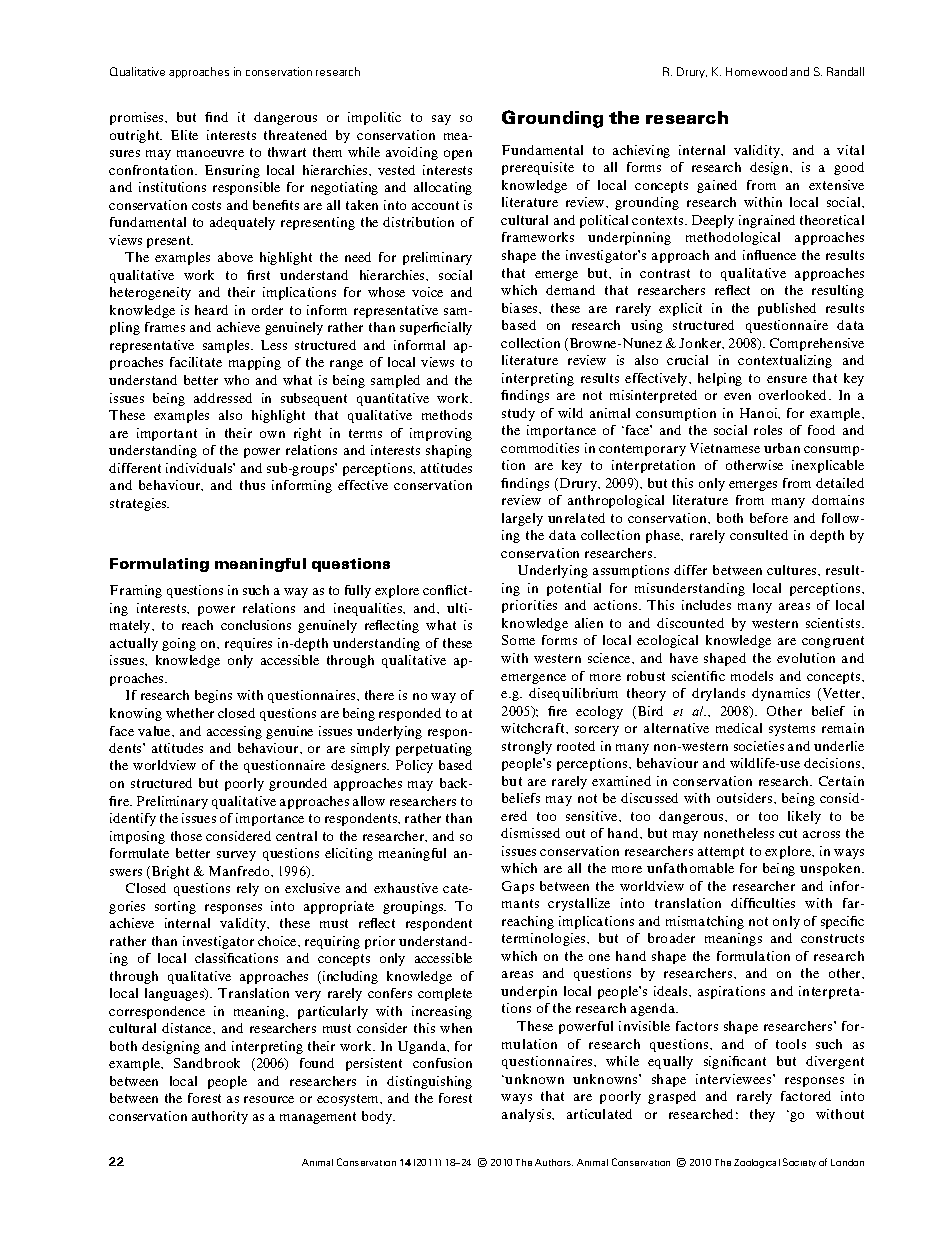  What do you see at coordinates (518, 414) in the page?
I see `study` at bounding box center [518, 414].
